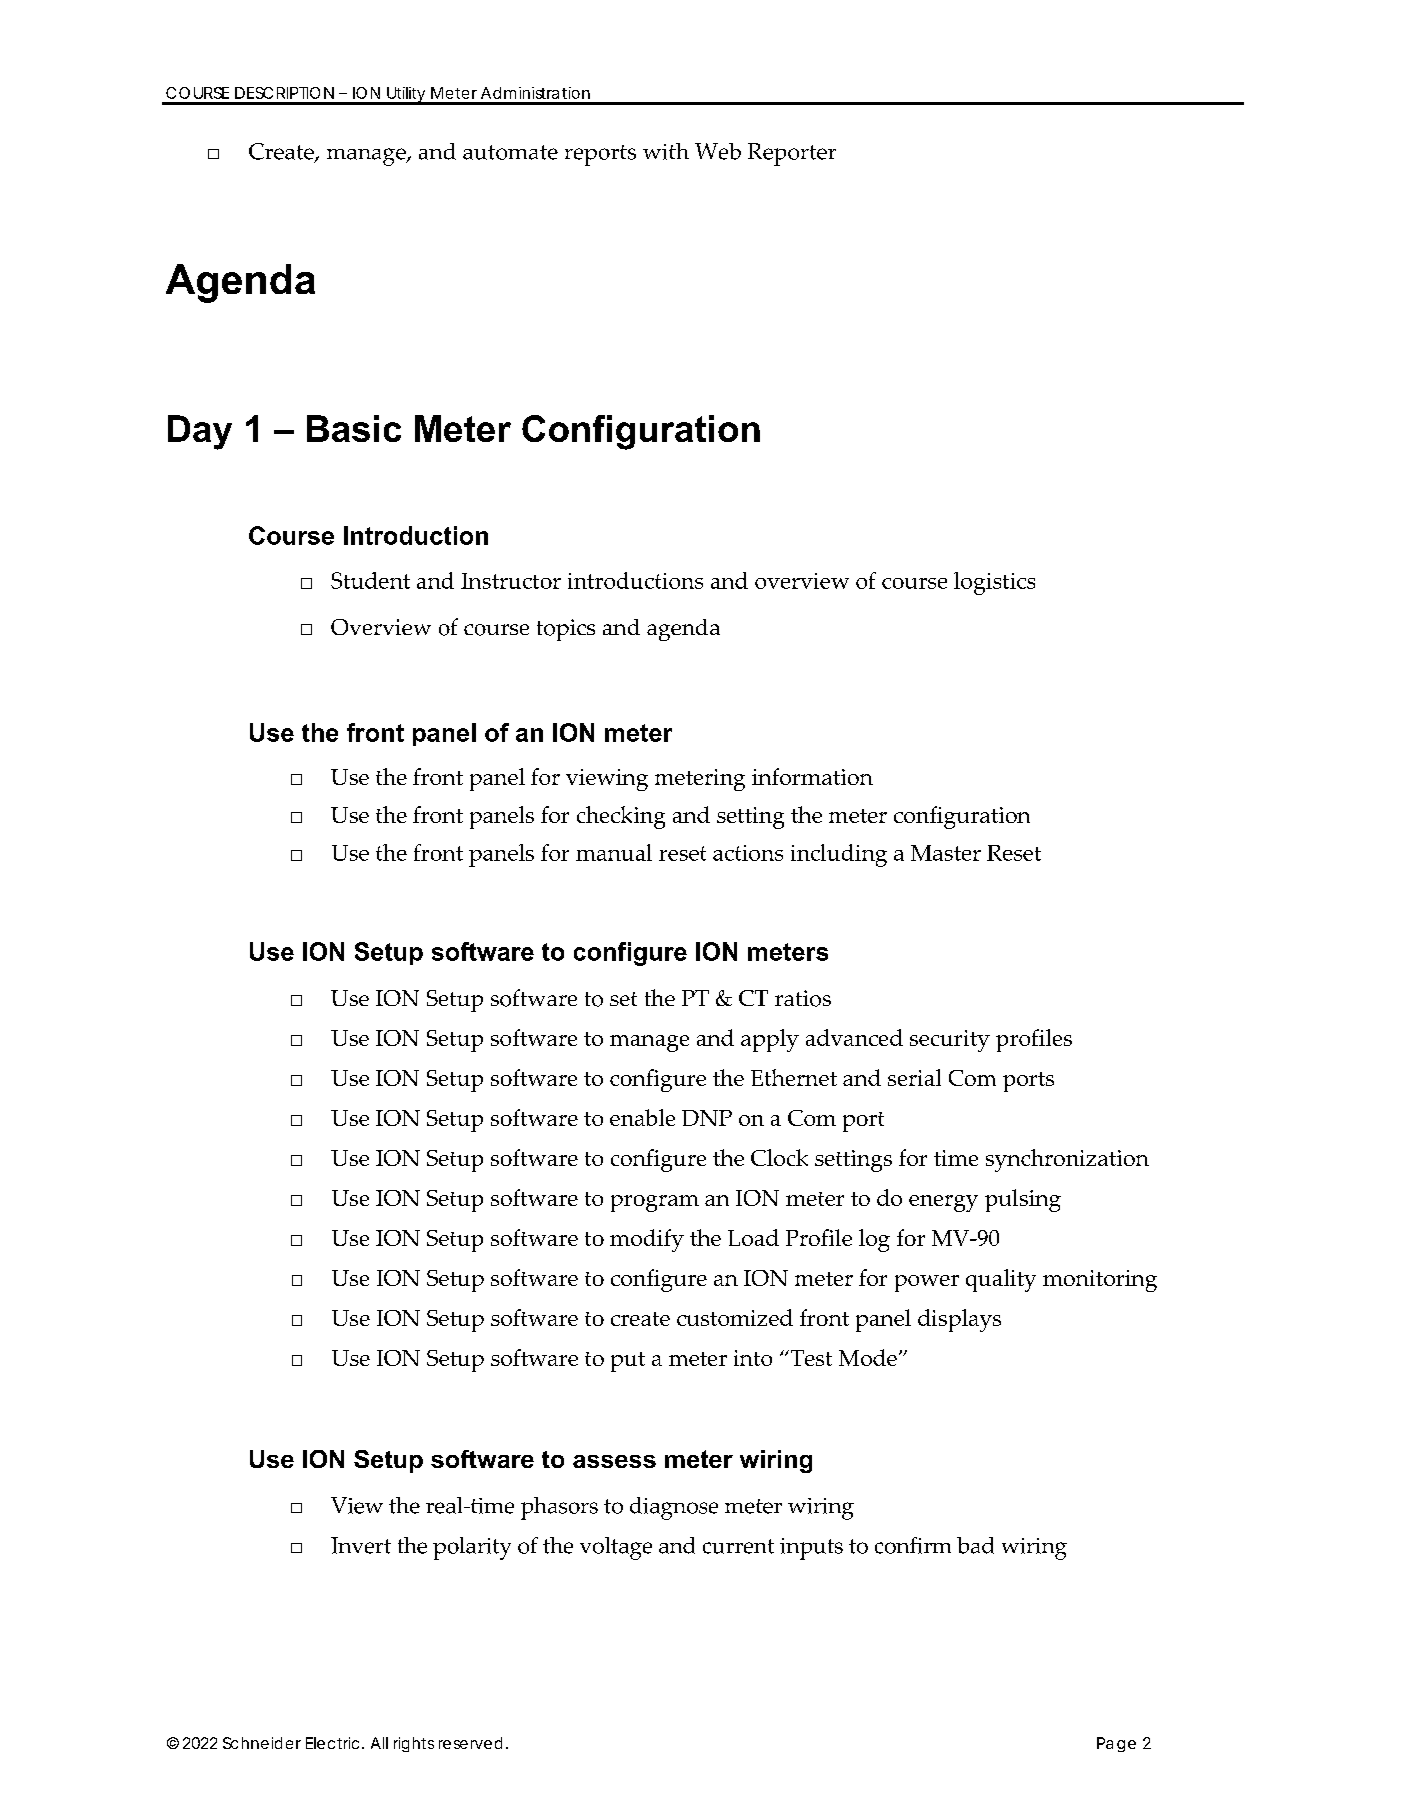 Image resolution: width=1406 pixels, height=1820 pixels. What do you see at coordinates (370, 580) in the screenshot?
I see `Student` at bounding box center [370, 580].
